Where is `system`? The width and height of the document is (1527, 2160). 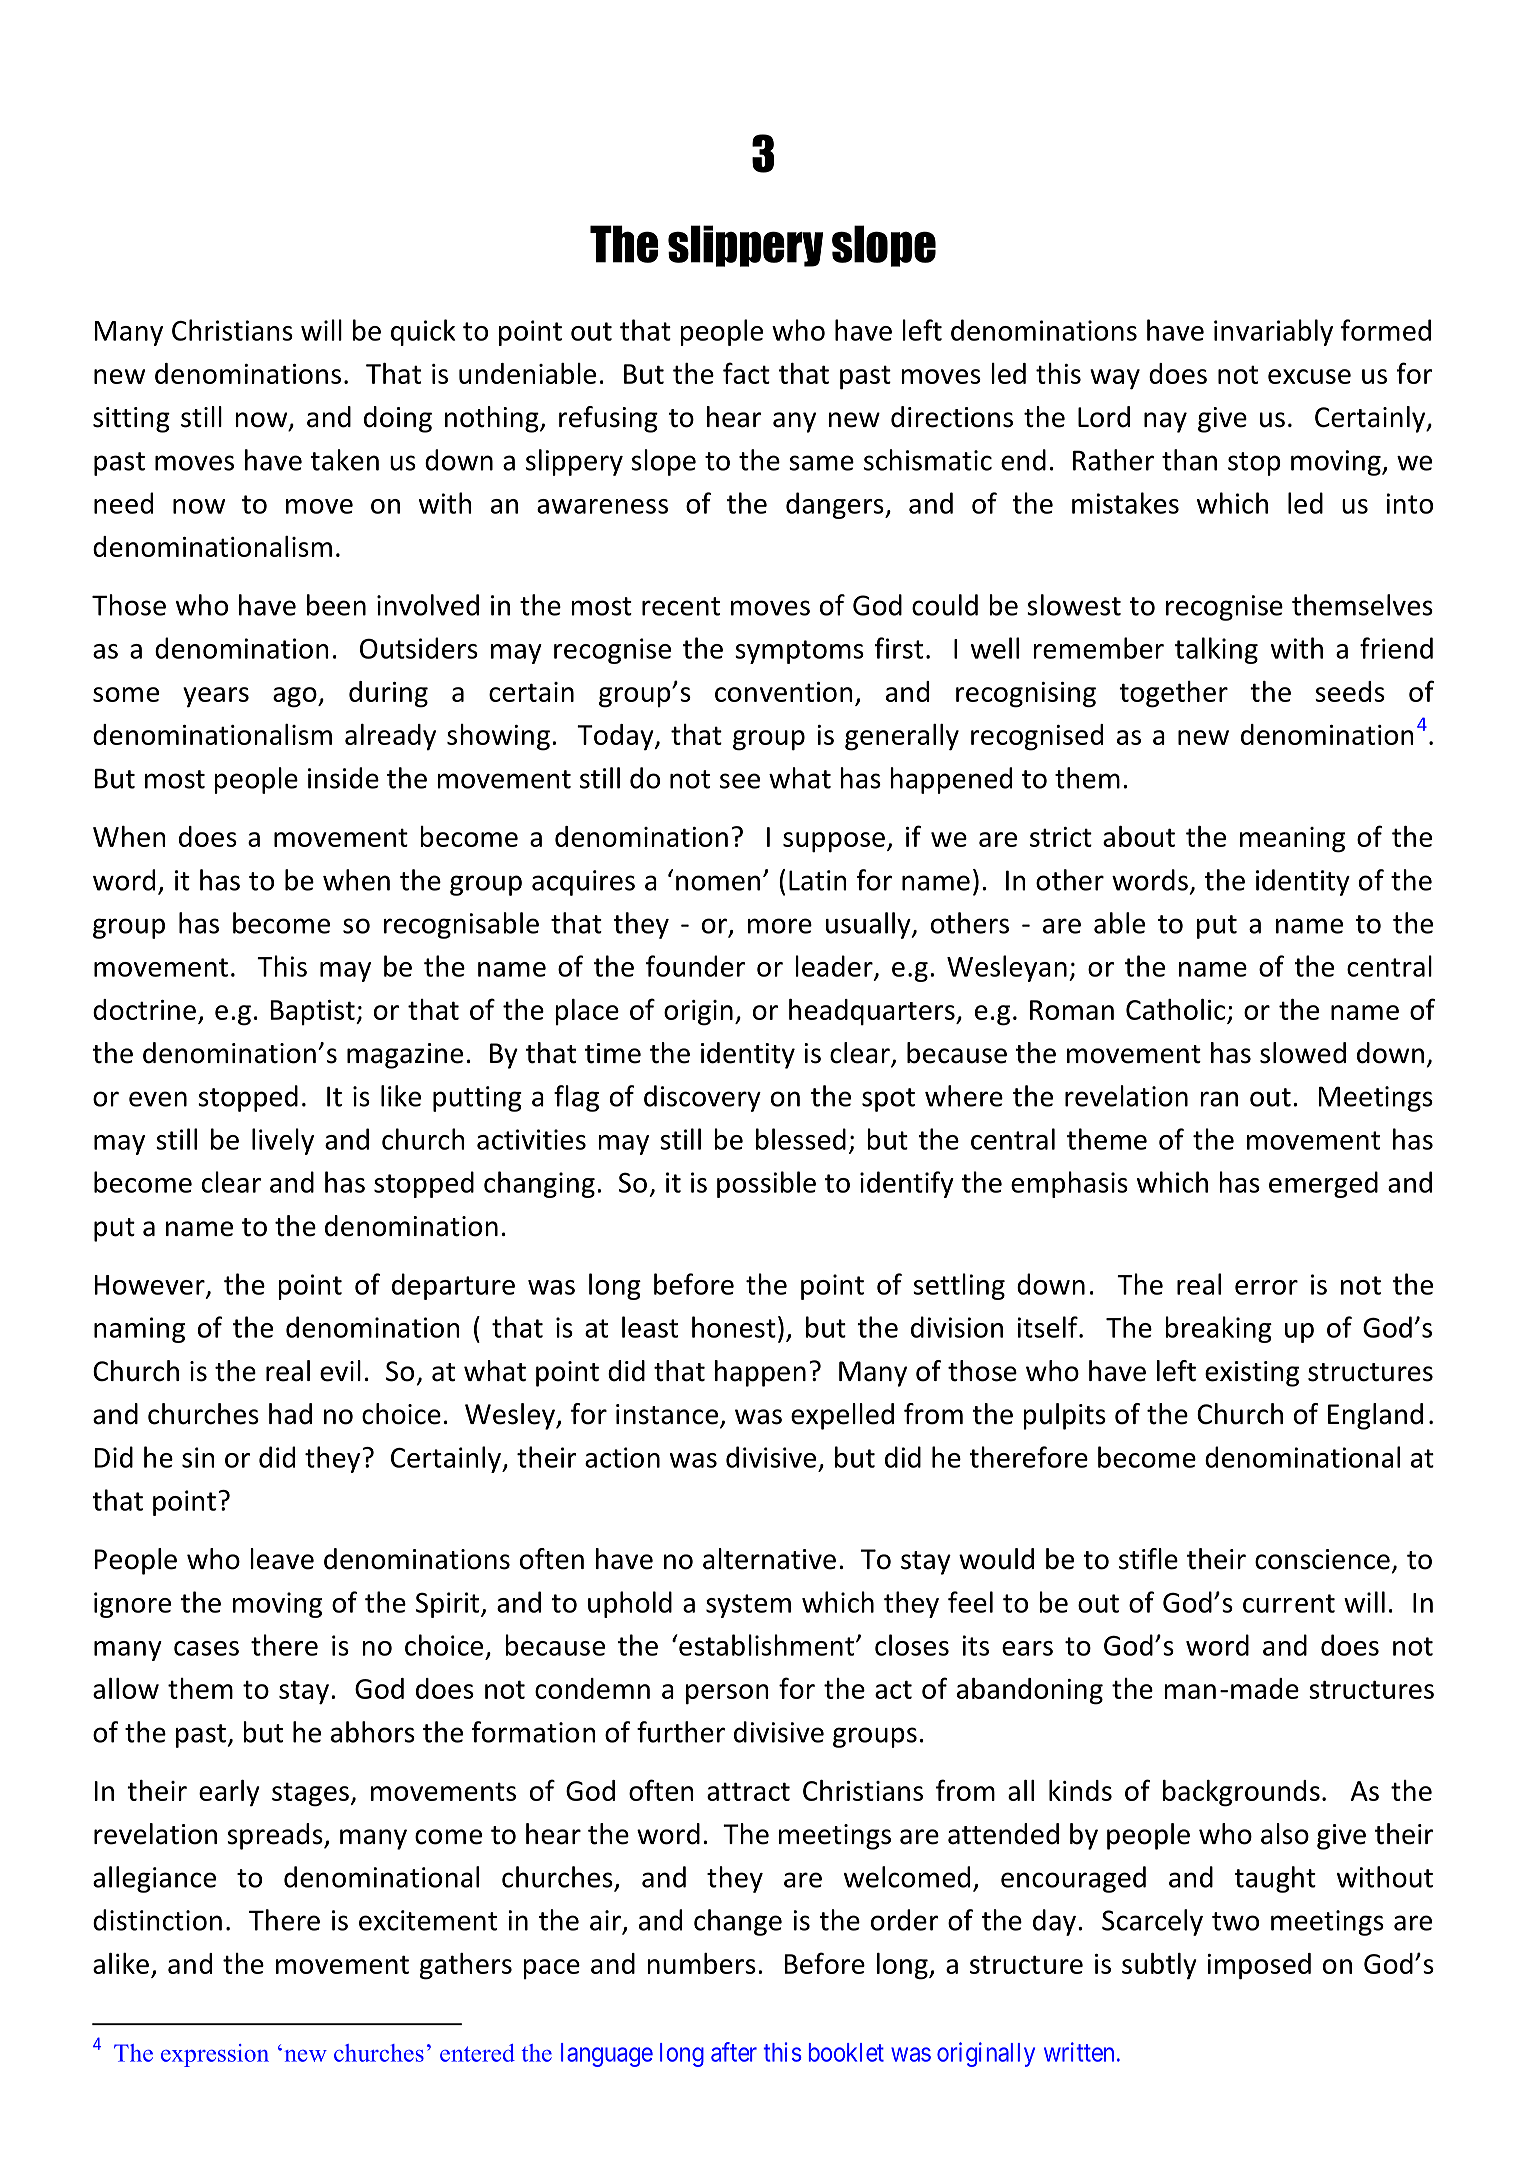
system is located at coordinates (748, 1606).
